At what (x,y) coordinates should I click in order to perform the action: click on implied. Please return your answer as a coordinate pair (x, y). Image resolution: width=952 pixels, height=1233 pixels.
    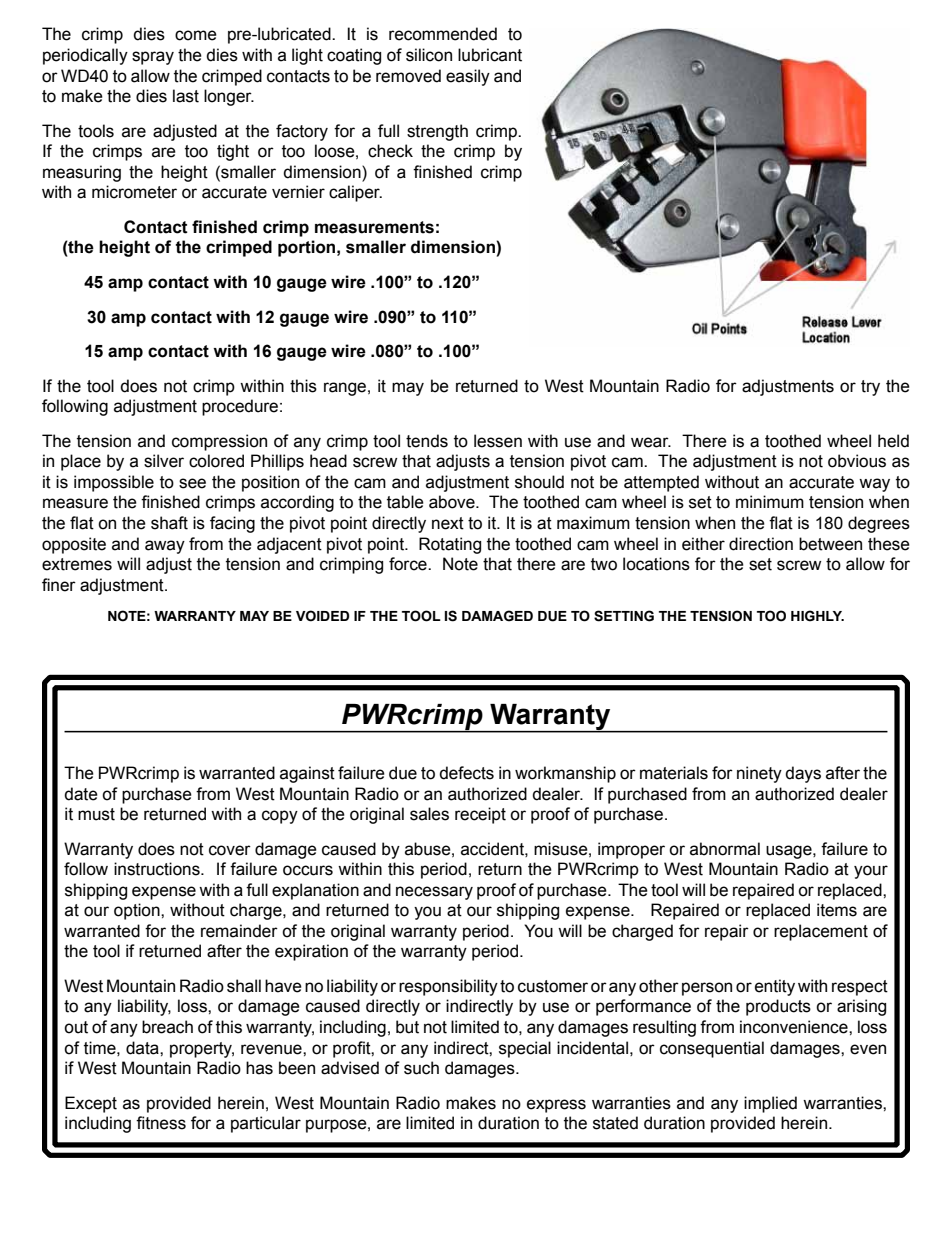
    Looking at the image, I should click on (770, 1104).
